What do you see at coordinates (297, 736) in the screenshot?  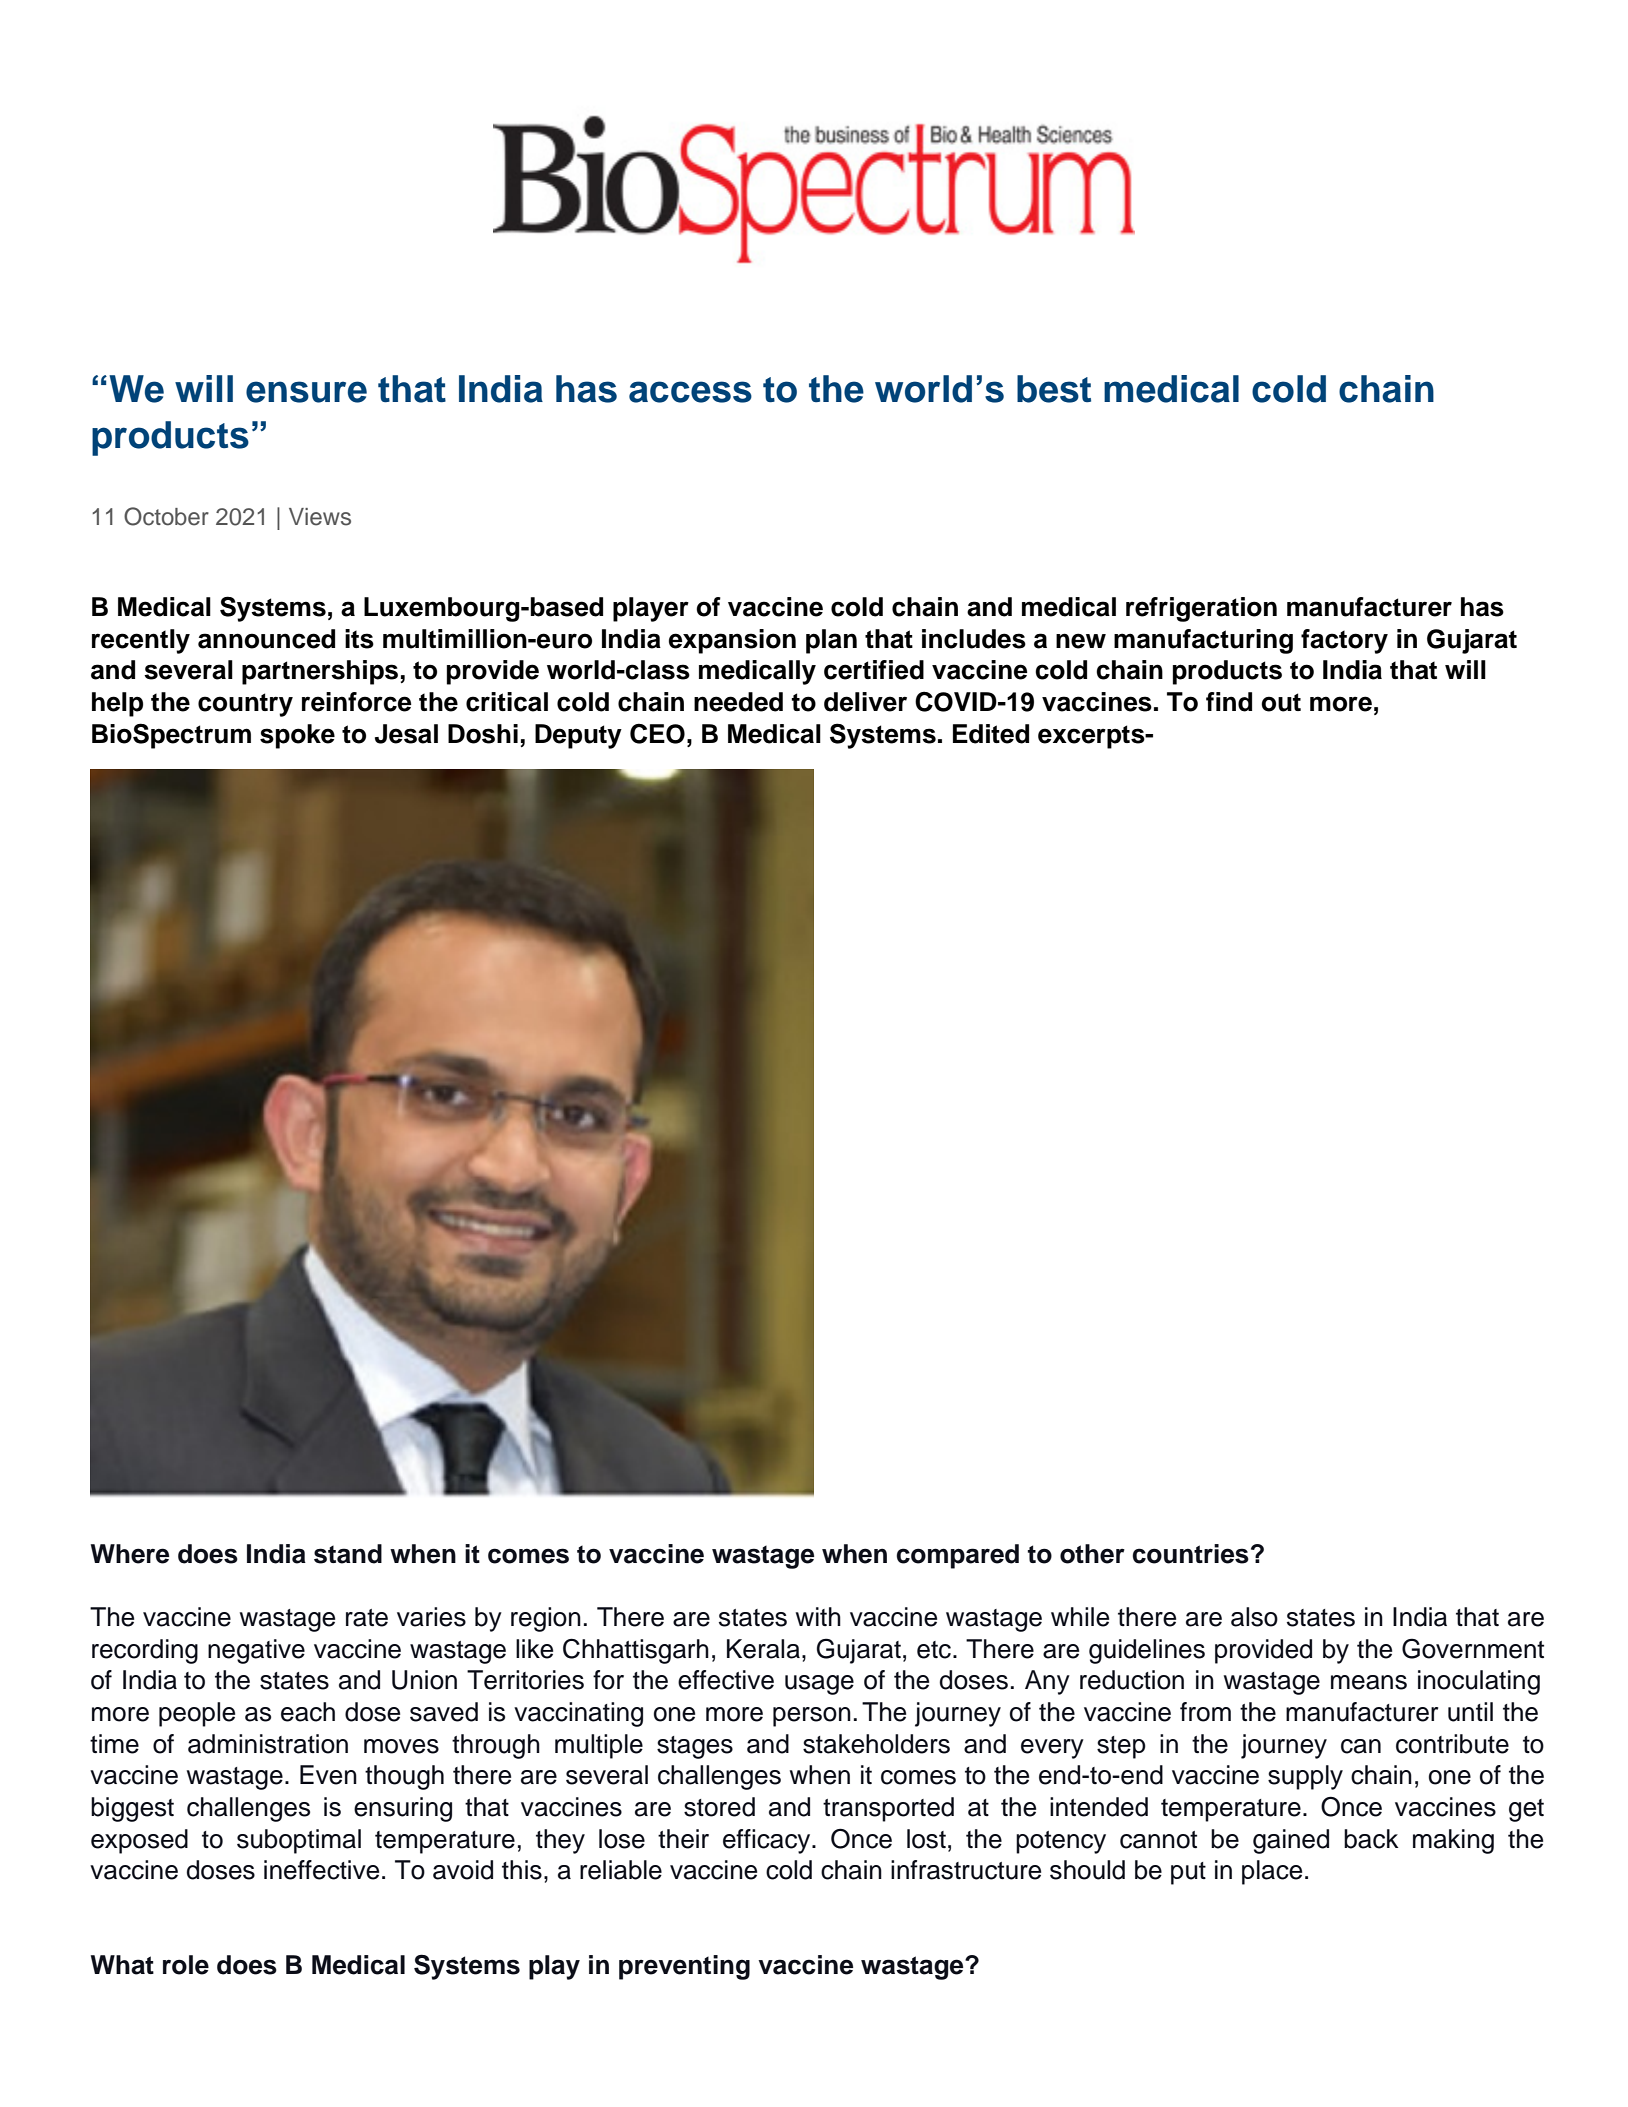 I see `spoke` at bounding box center [297, 736].
